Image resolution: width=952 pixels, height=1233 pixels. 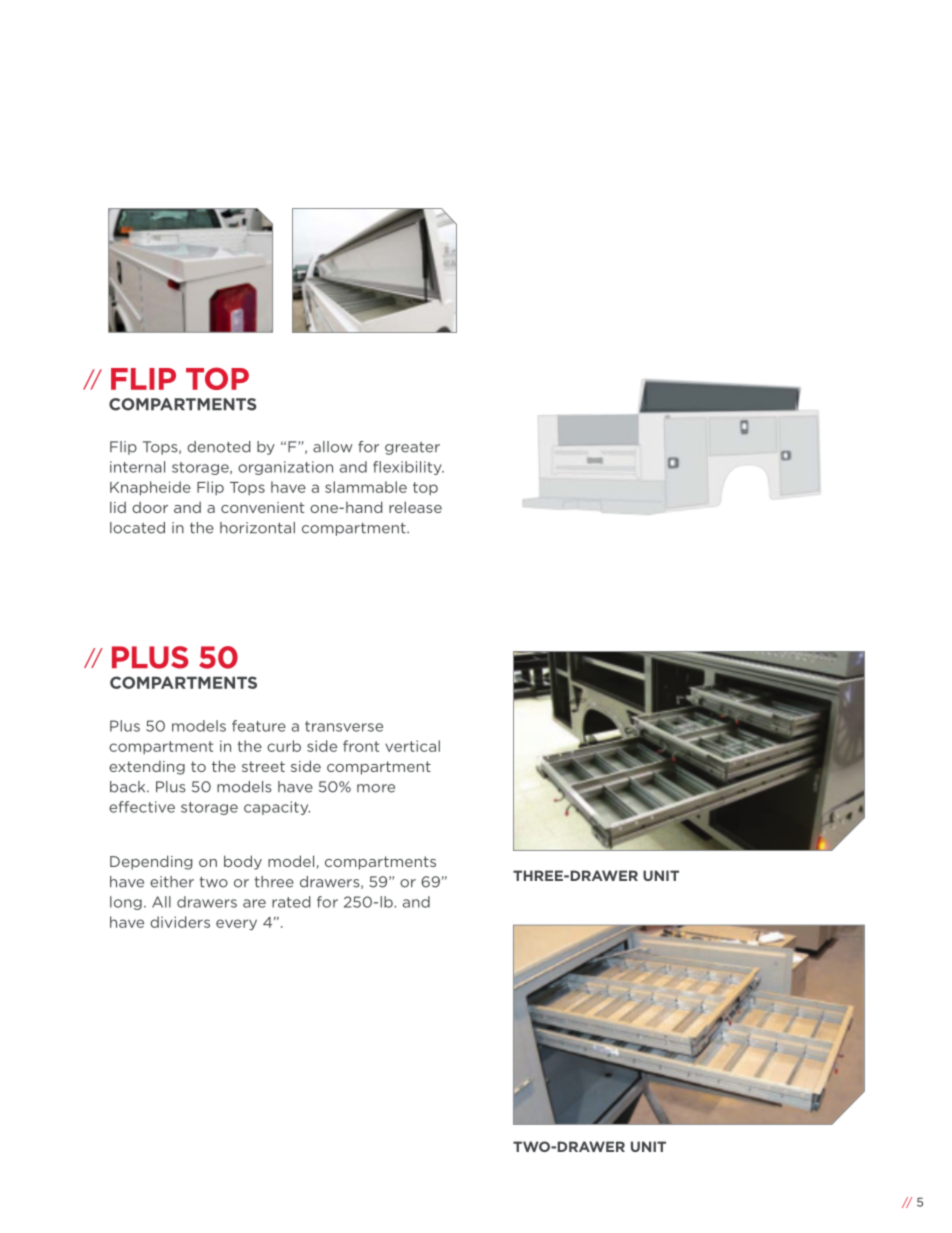 I want to click on feature, so click(x=259, y=726).
